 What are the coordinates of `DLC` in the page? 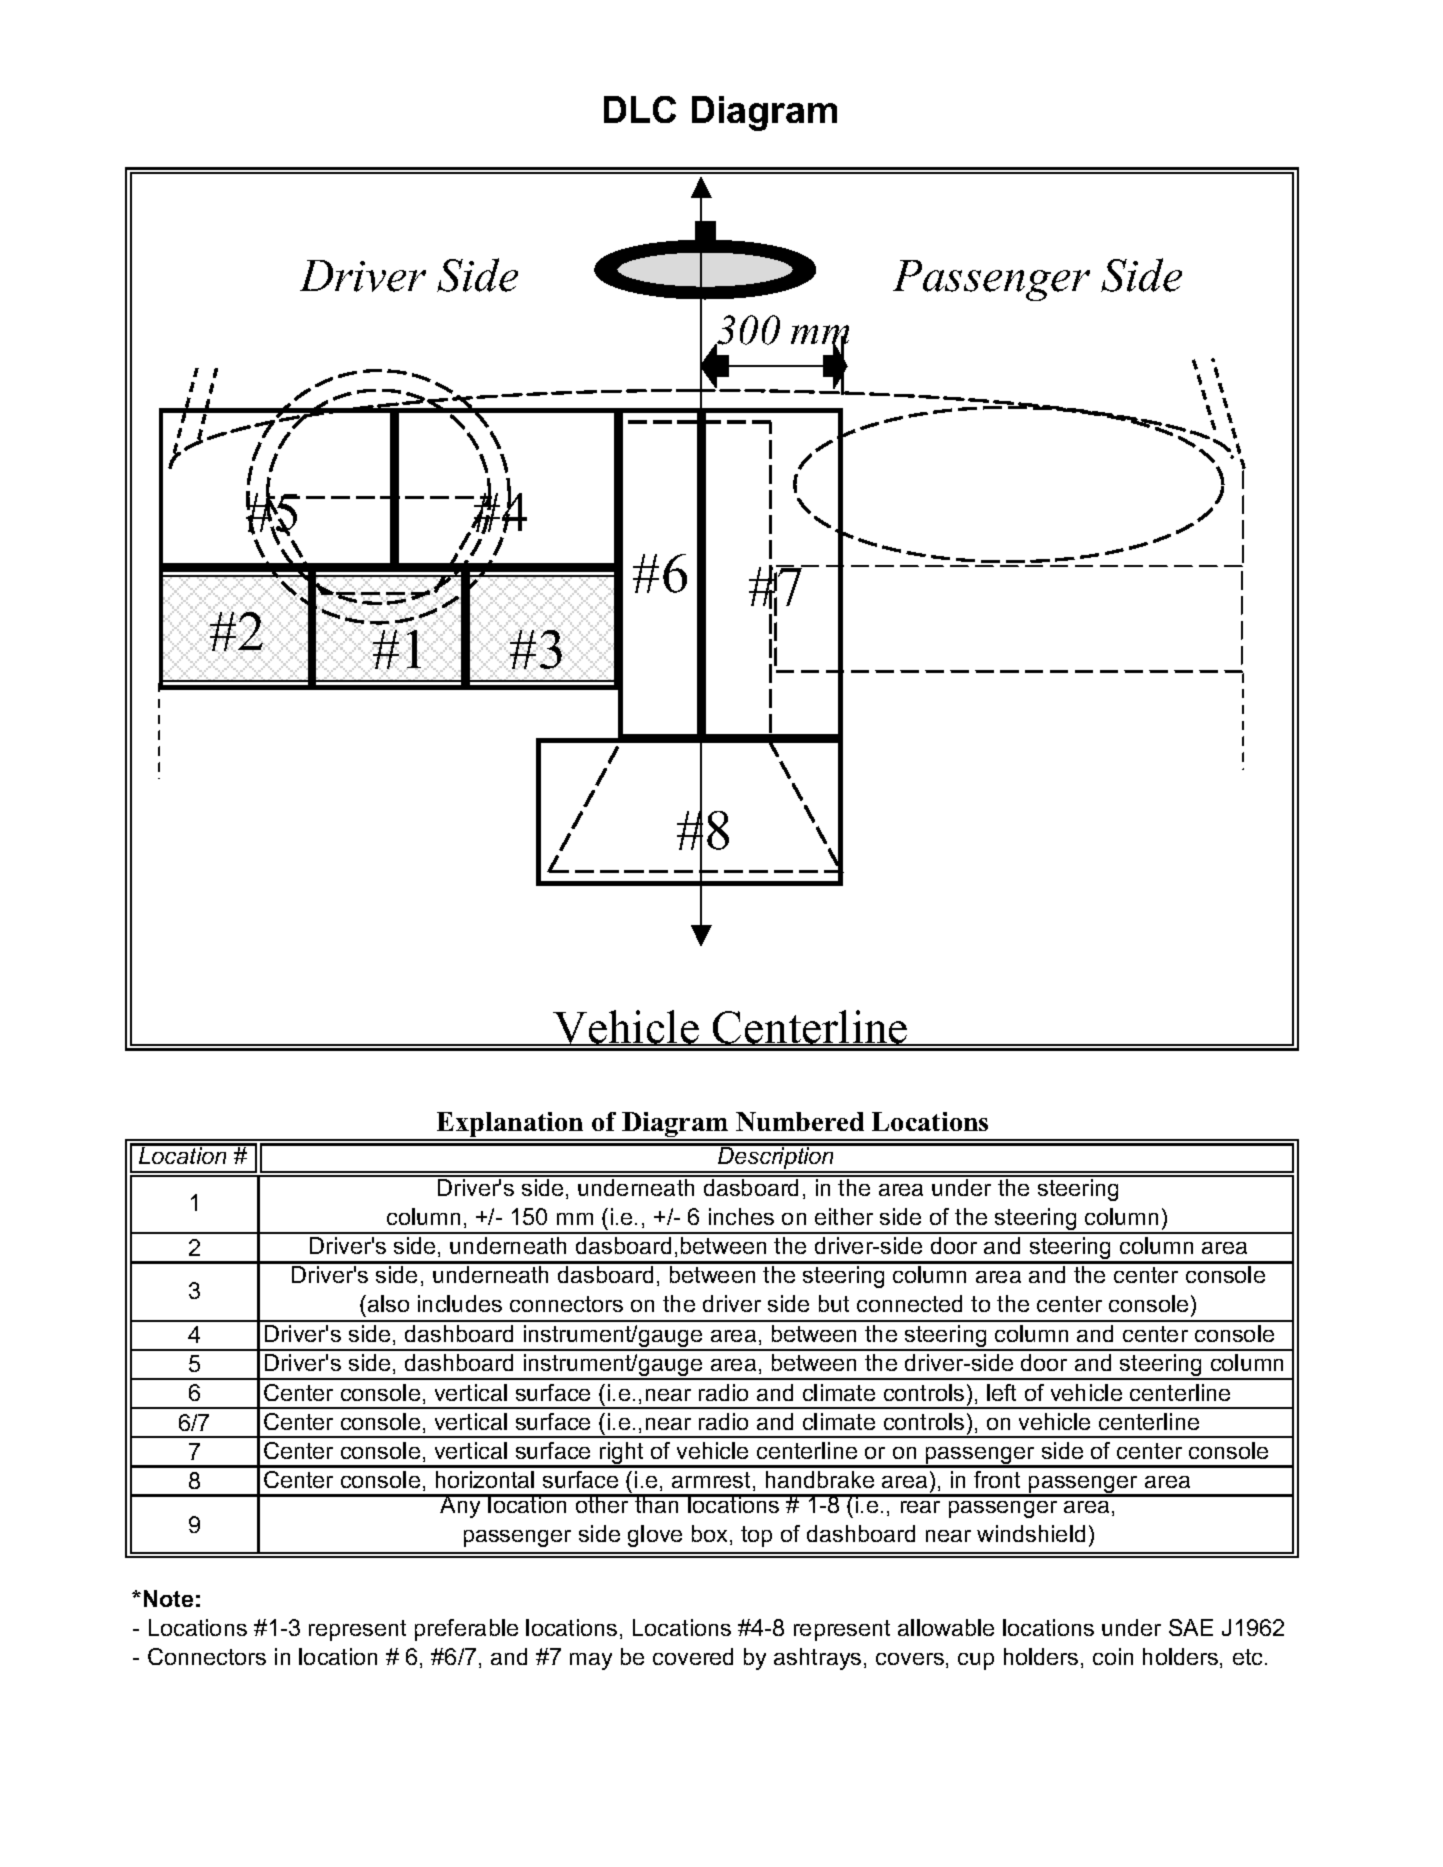 It's located at (640, 109).
